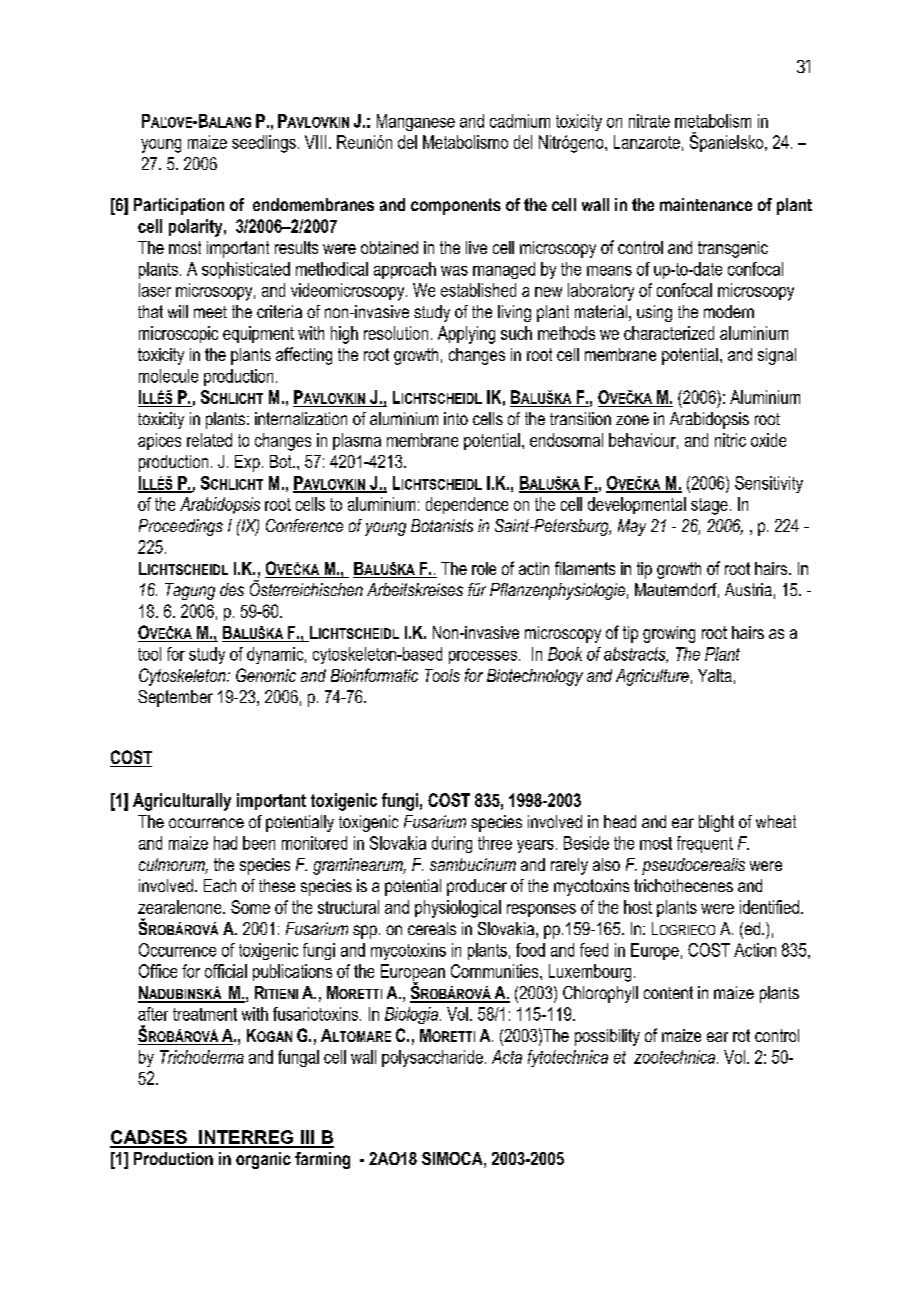 The image size is (924, 1308). I want to click on producer, so click(477, 887).
